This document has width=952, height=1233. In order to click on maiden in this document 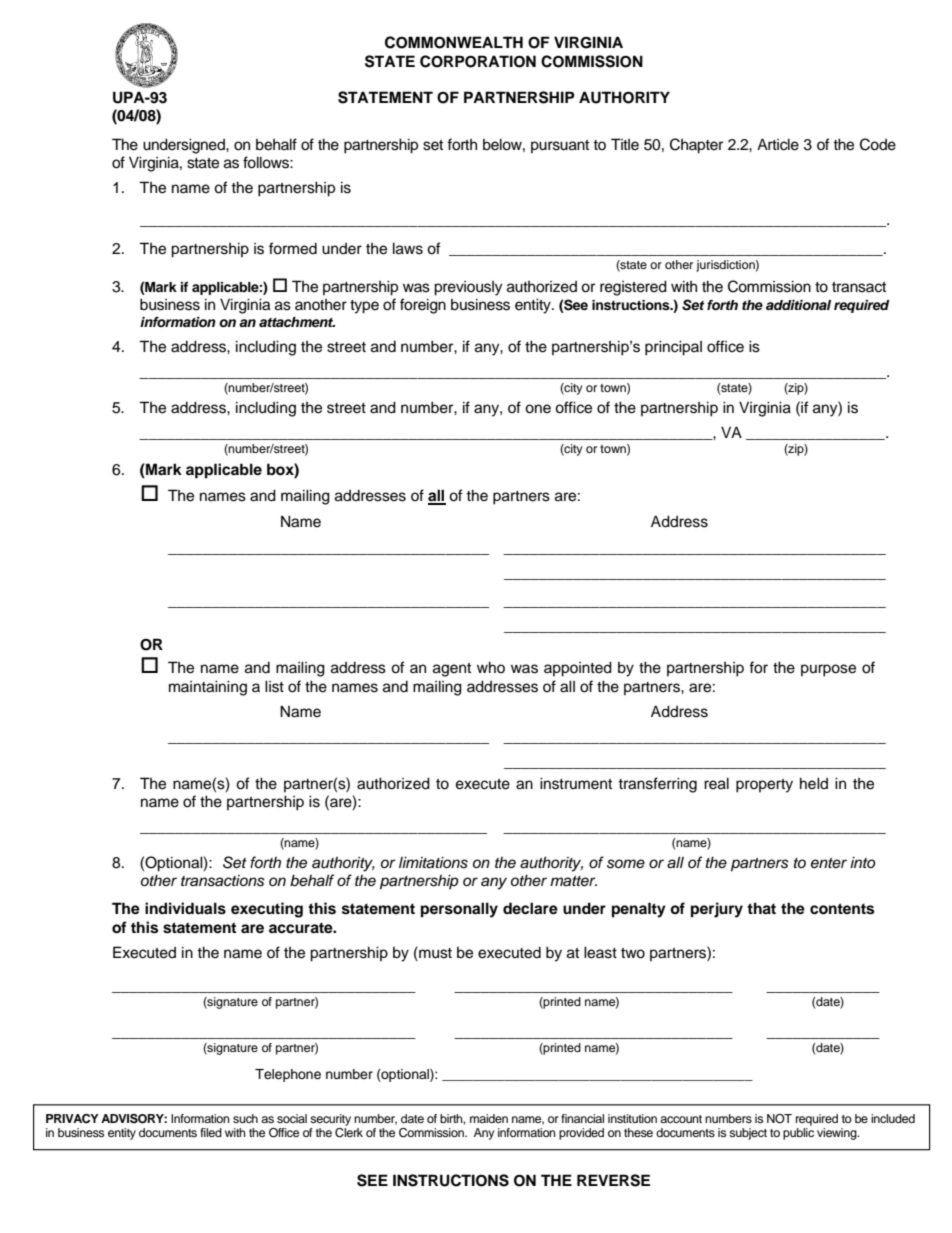, I will do `click(489, 1118)`.
